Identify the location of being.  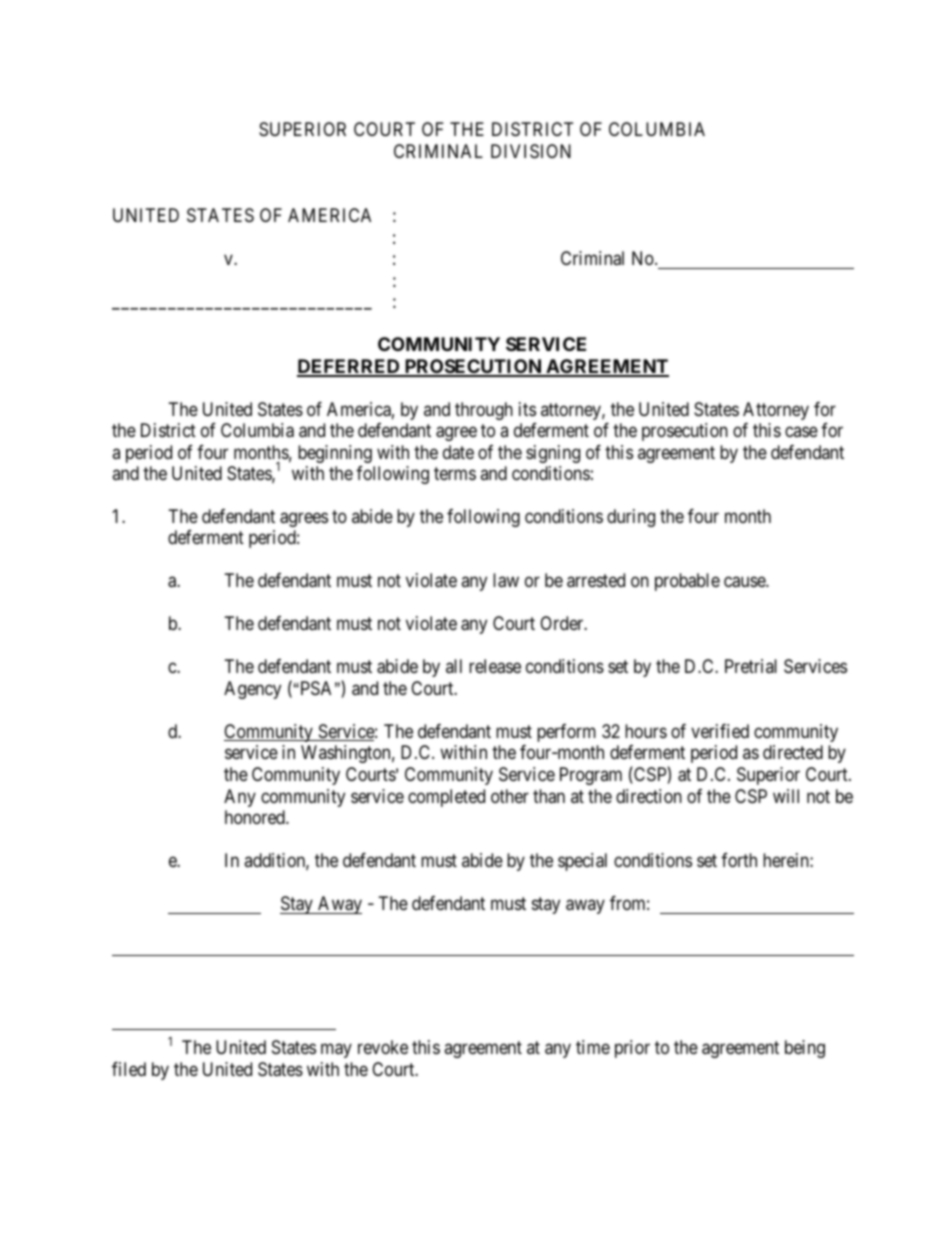
(805, 1049).
